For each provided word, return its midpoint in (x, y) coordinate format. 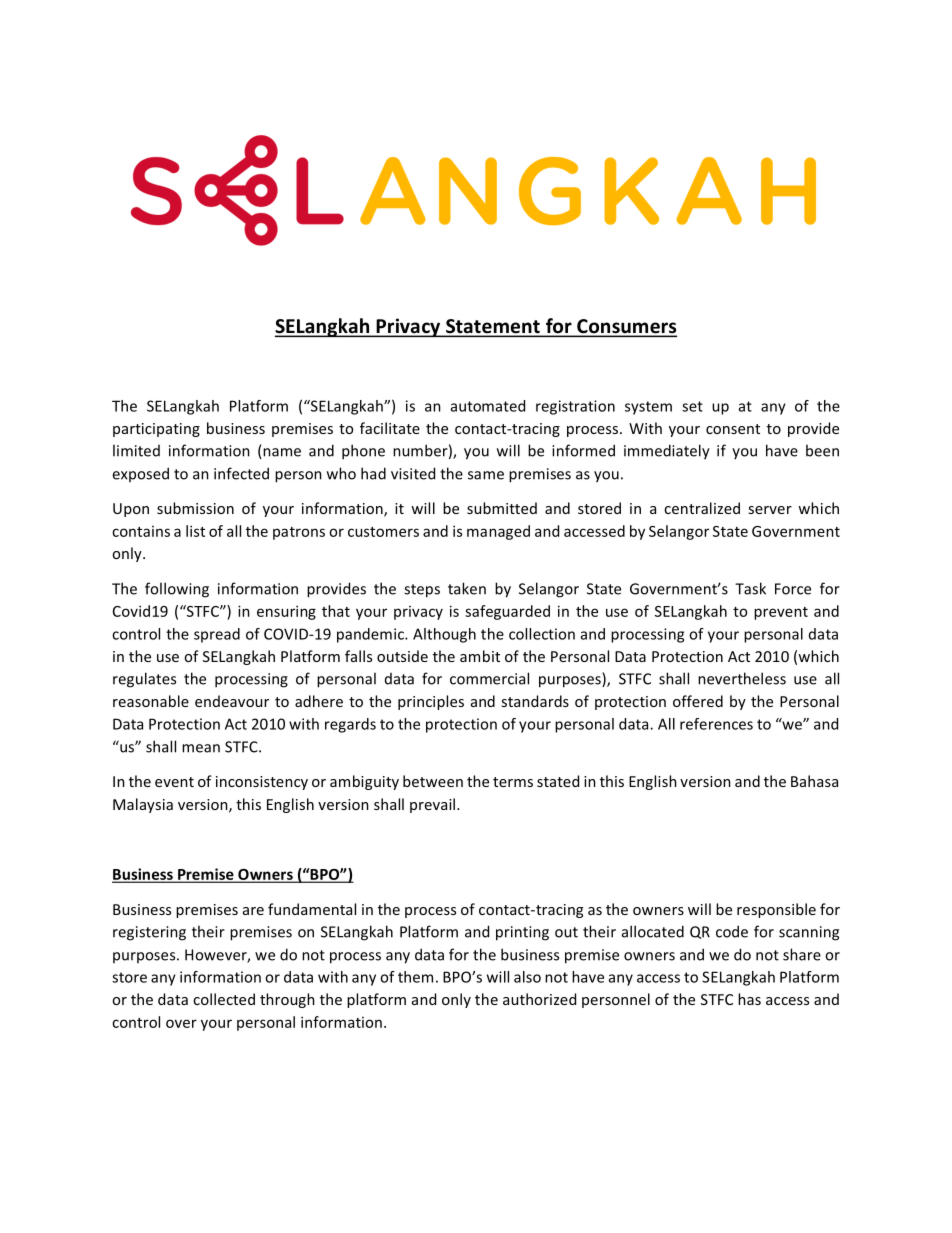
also (527, 977)
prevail (432, 805)
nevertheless (742, 678)
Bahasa (814, 781)
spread (217, 635)
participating (156, 430)
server (770, 510)
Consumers (626, 327)
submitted (502, 508)
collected (224, 999)
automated (488, 406)
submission (195, 508)
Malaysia (143, 805)
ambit (480, 656)
